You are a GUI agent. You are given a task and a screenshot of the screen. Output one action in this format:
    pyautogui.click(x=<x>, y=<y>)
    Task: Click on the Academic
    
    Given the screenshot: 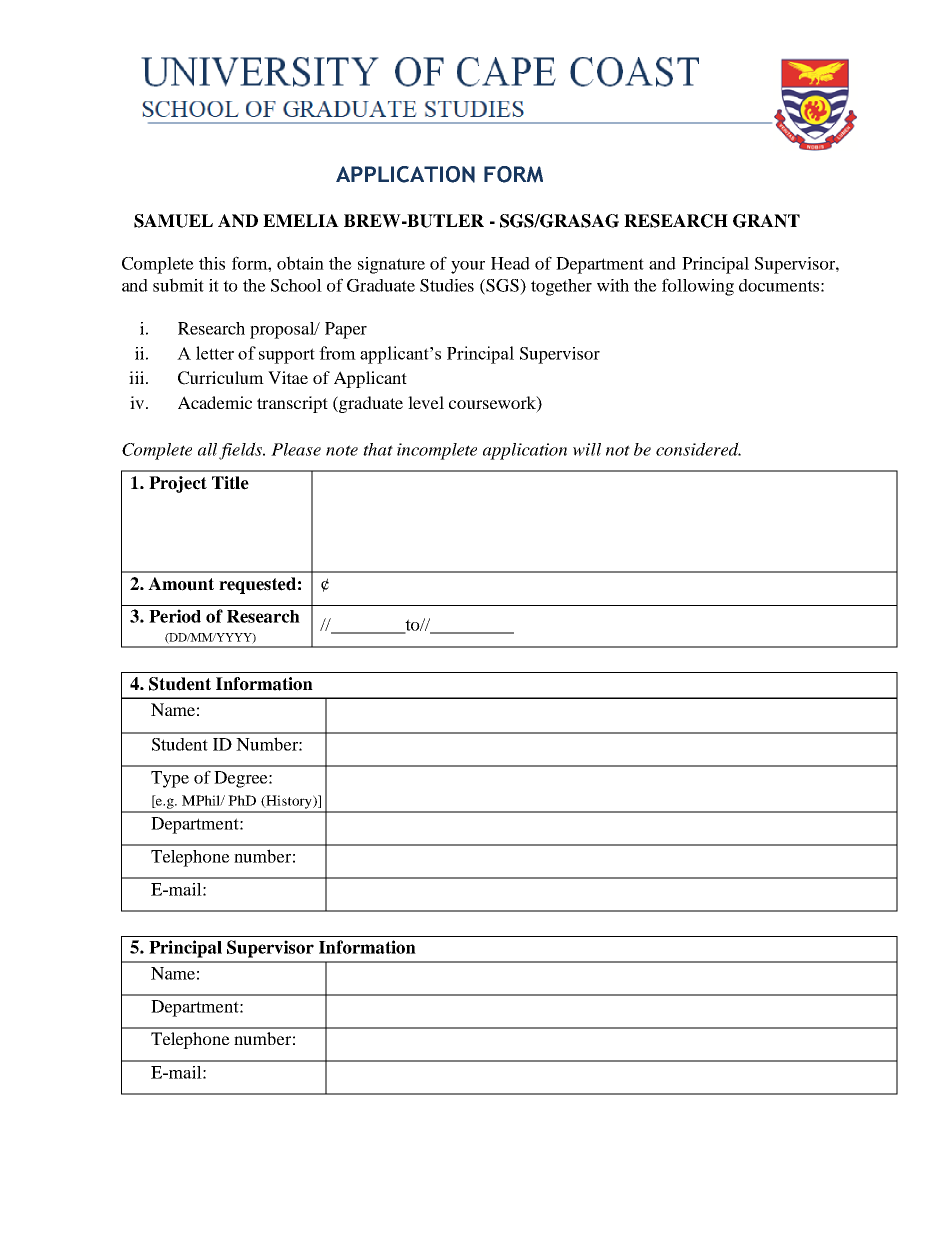 What is the action you would take?
    pyautogui.click(x=215, y=402)
